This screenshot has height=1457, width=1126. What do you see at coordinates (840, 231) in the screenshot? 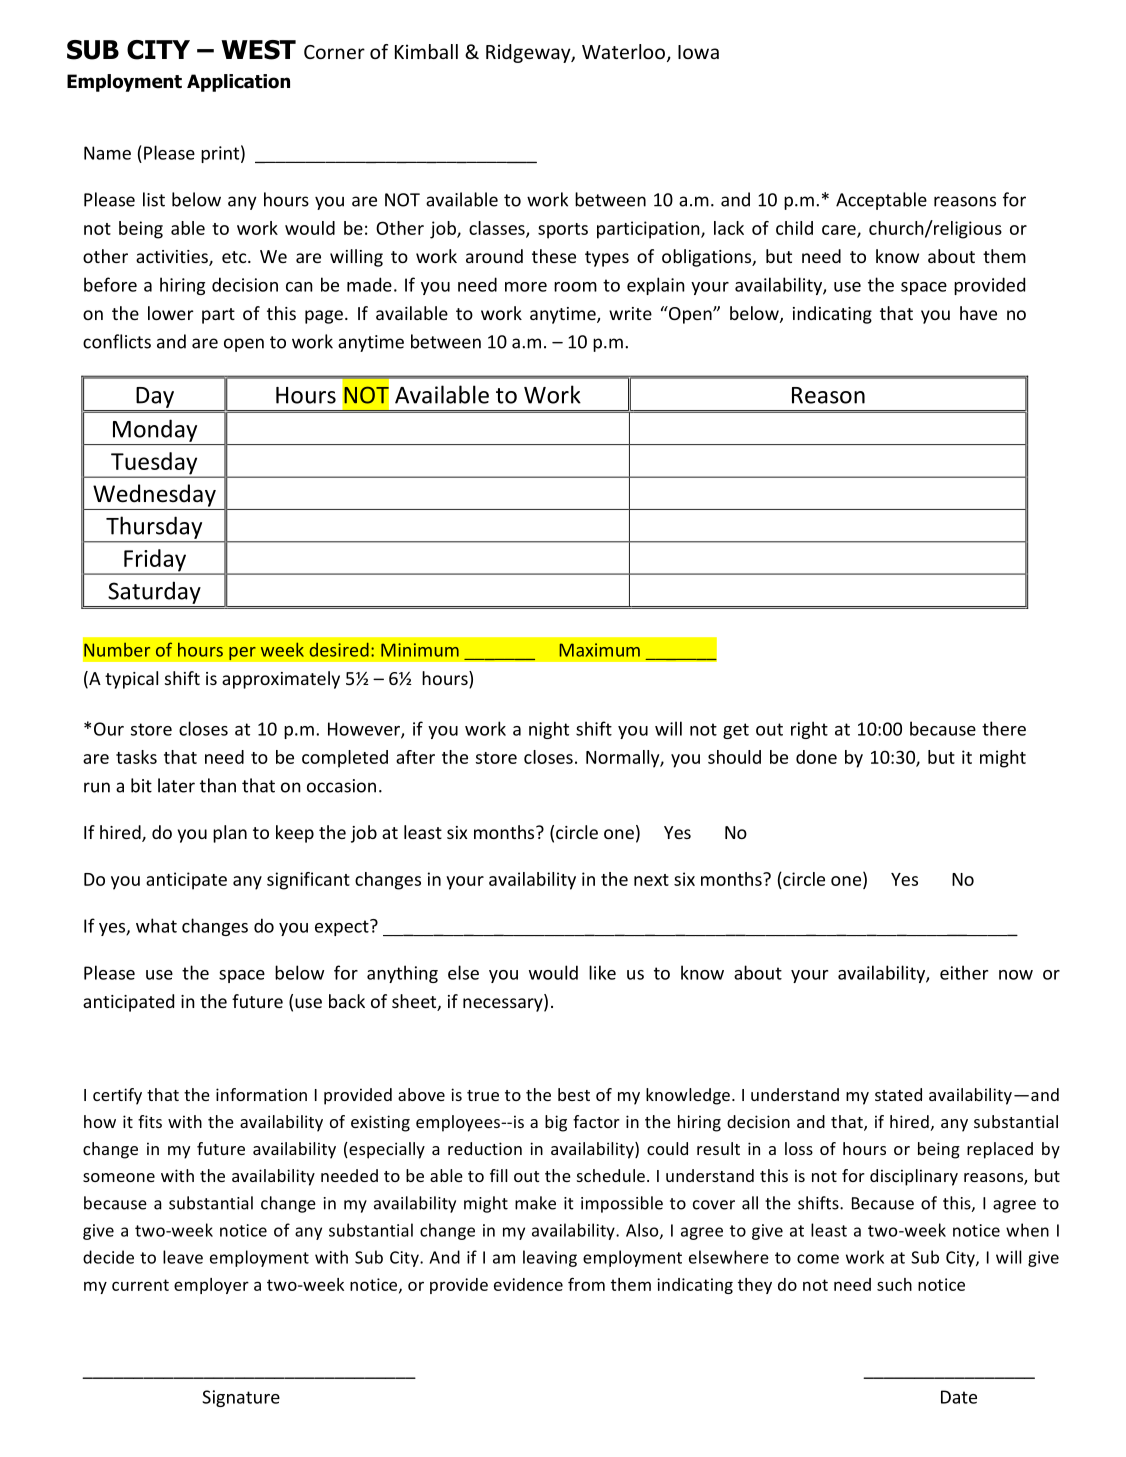
I see `care` at bounding box center [840, 231].
